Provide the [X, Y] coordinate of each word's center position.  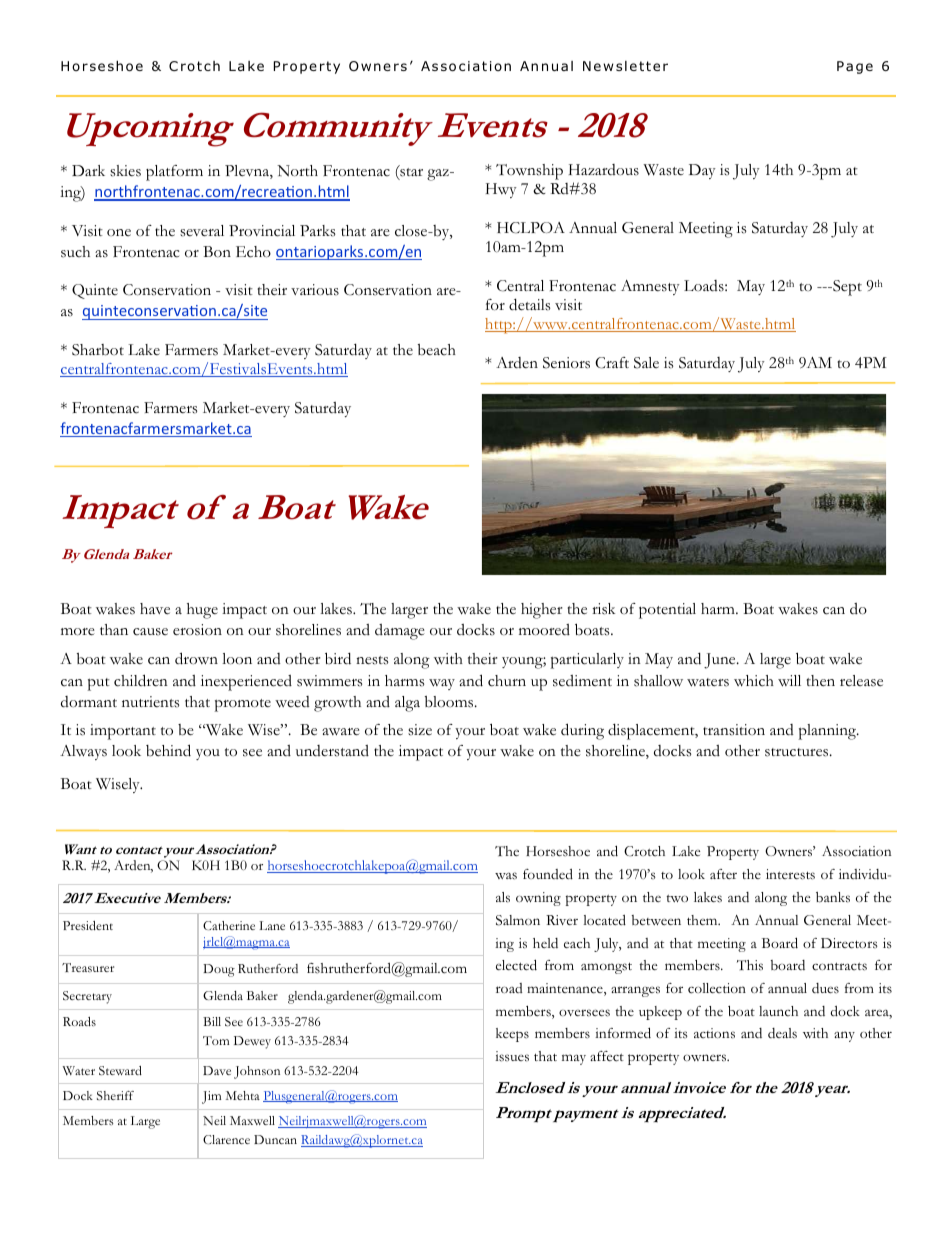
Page [855, 67]
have [155, 609]
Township [529, 172]
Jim [211, 1097]
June [721, 661]
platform [174, 173]
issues [512, 1056]
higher [542, 611]
